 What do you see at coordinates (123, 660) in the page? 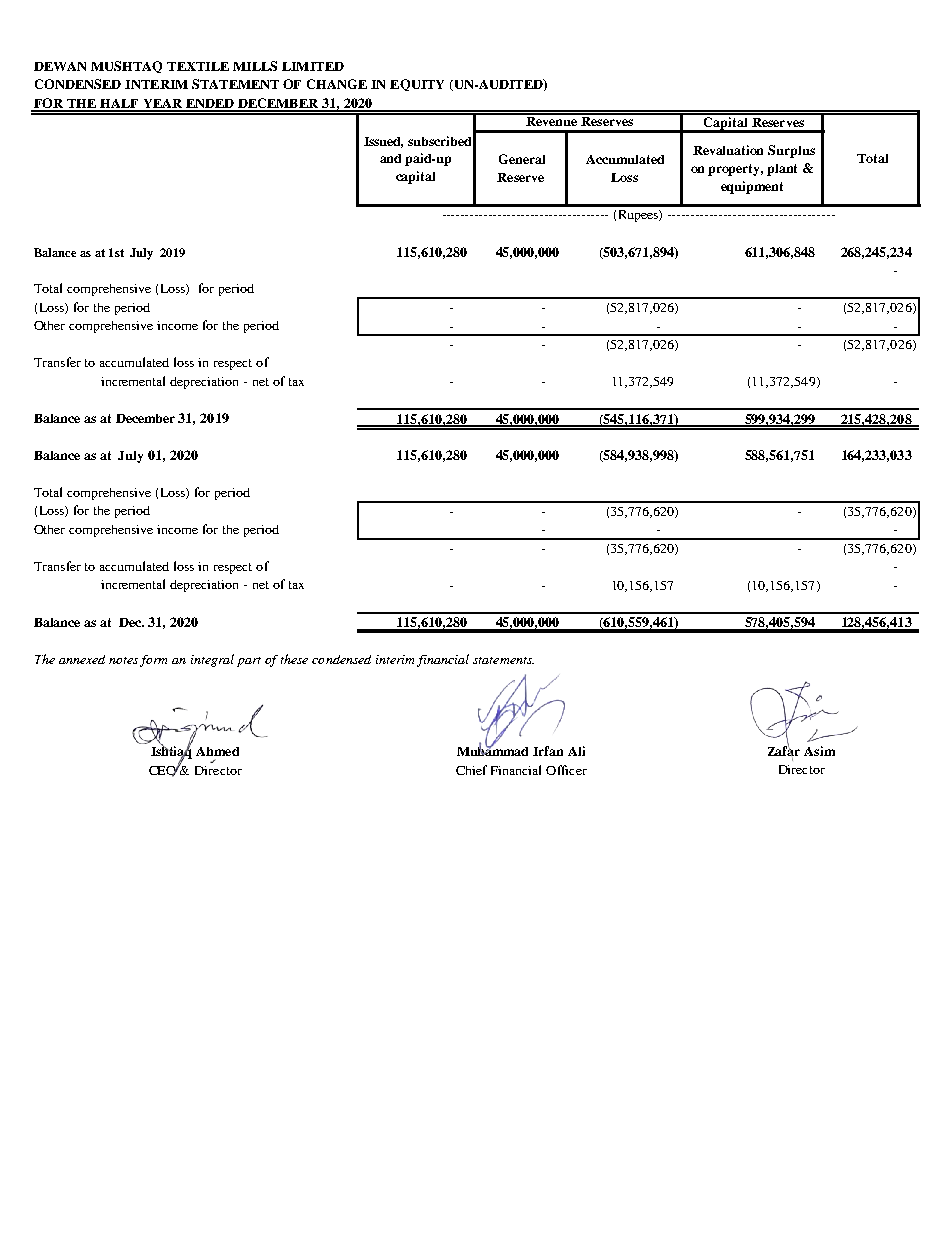
I see `notes` at bounding box center [123, 660].
